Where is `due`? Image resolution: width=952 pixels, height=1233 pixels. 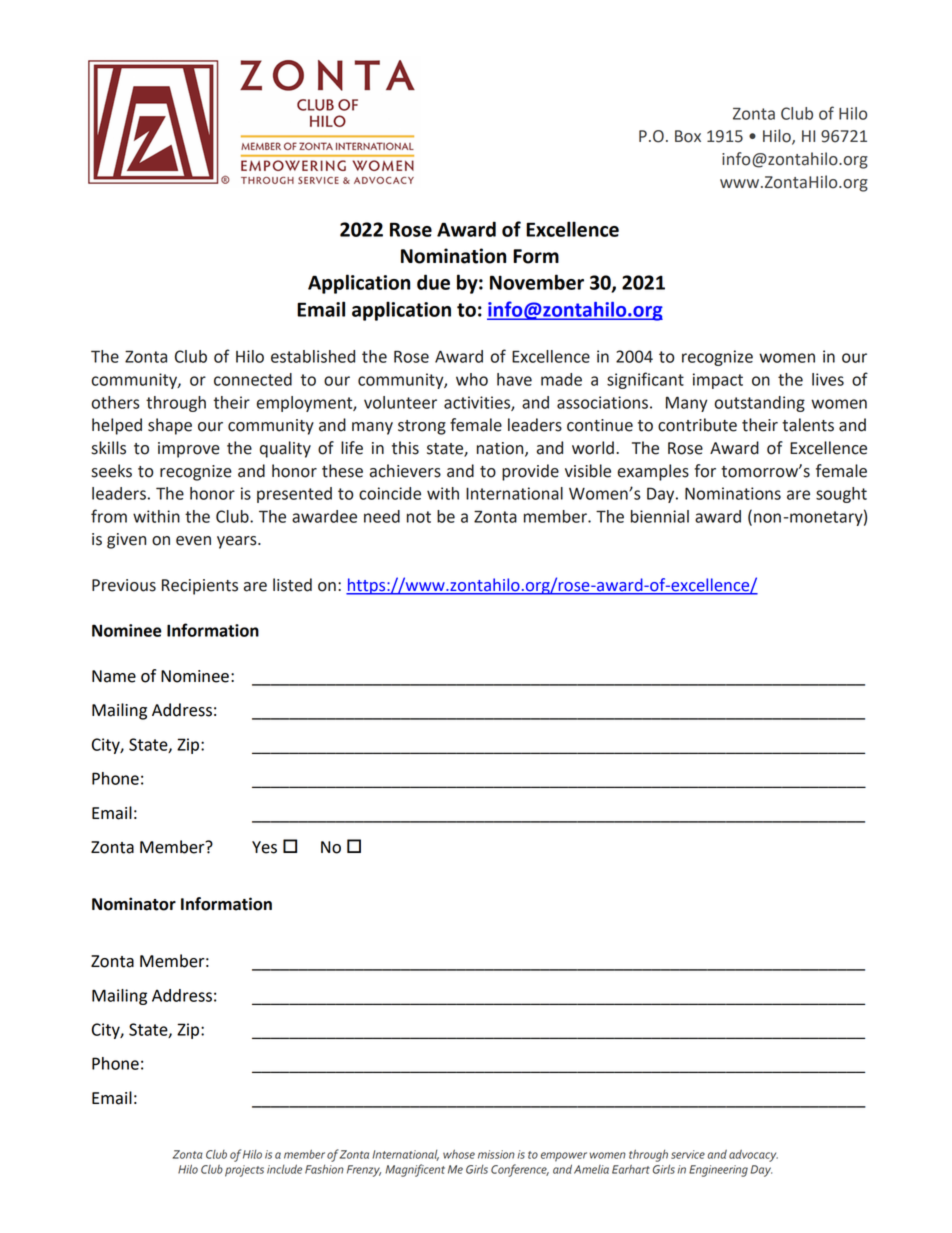 due is located at coordinates (433, 282).
